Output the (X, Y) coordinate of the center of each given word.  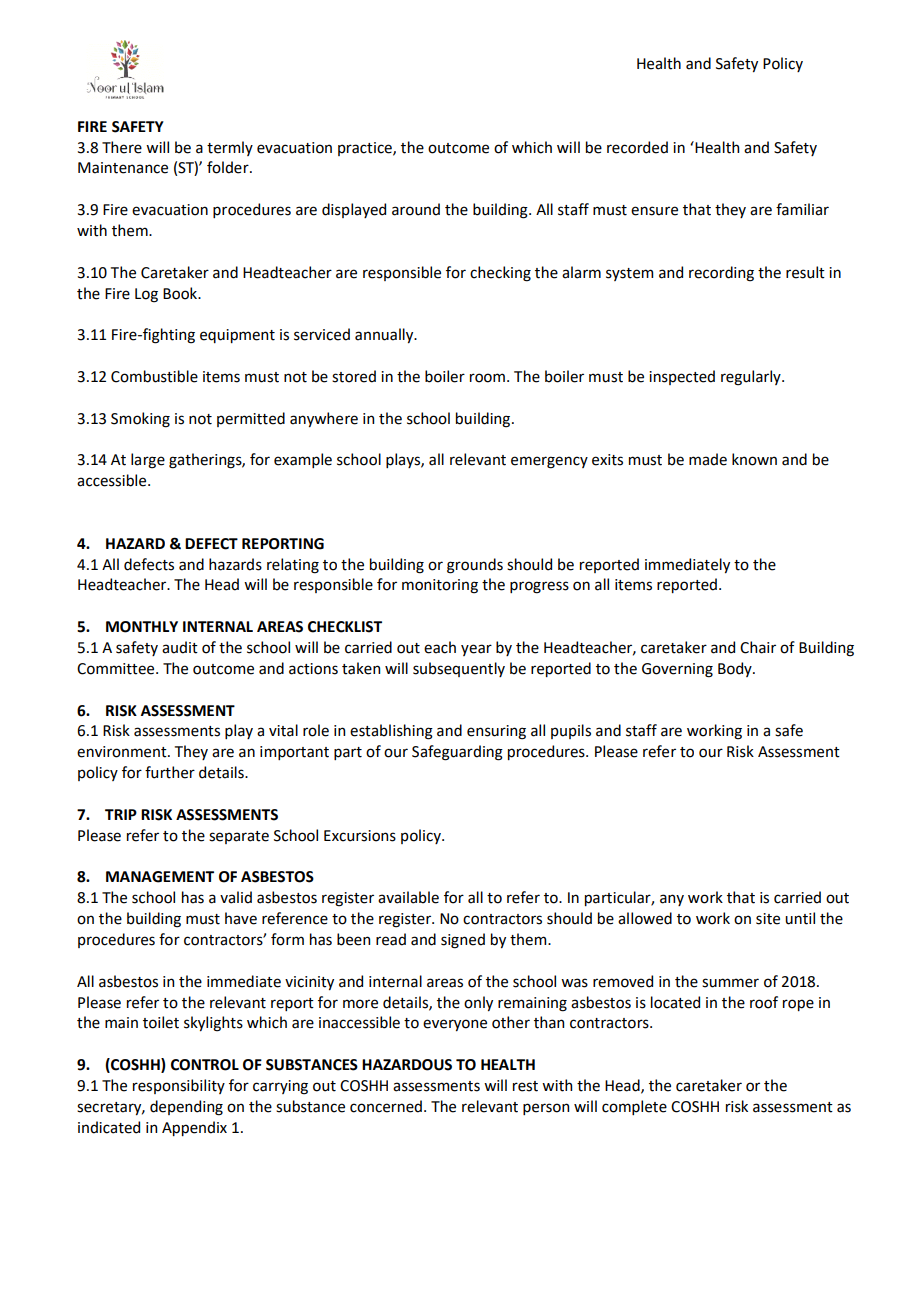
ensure (654, 211)
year (476, 650)
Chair (758, 647)
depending (186, 1108)
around (416, 209)
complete (634, 1107)
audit (180, 647)
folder (229, 167)
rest (525, 1086)
